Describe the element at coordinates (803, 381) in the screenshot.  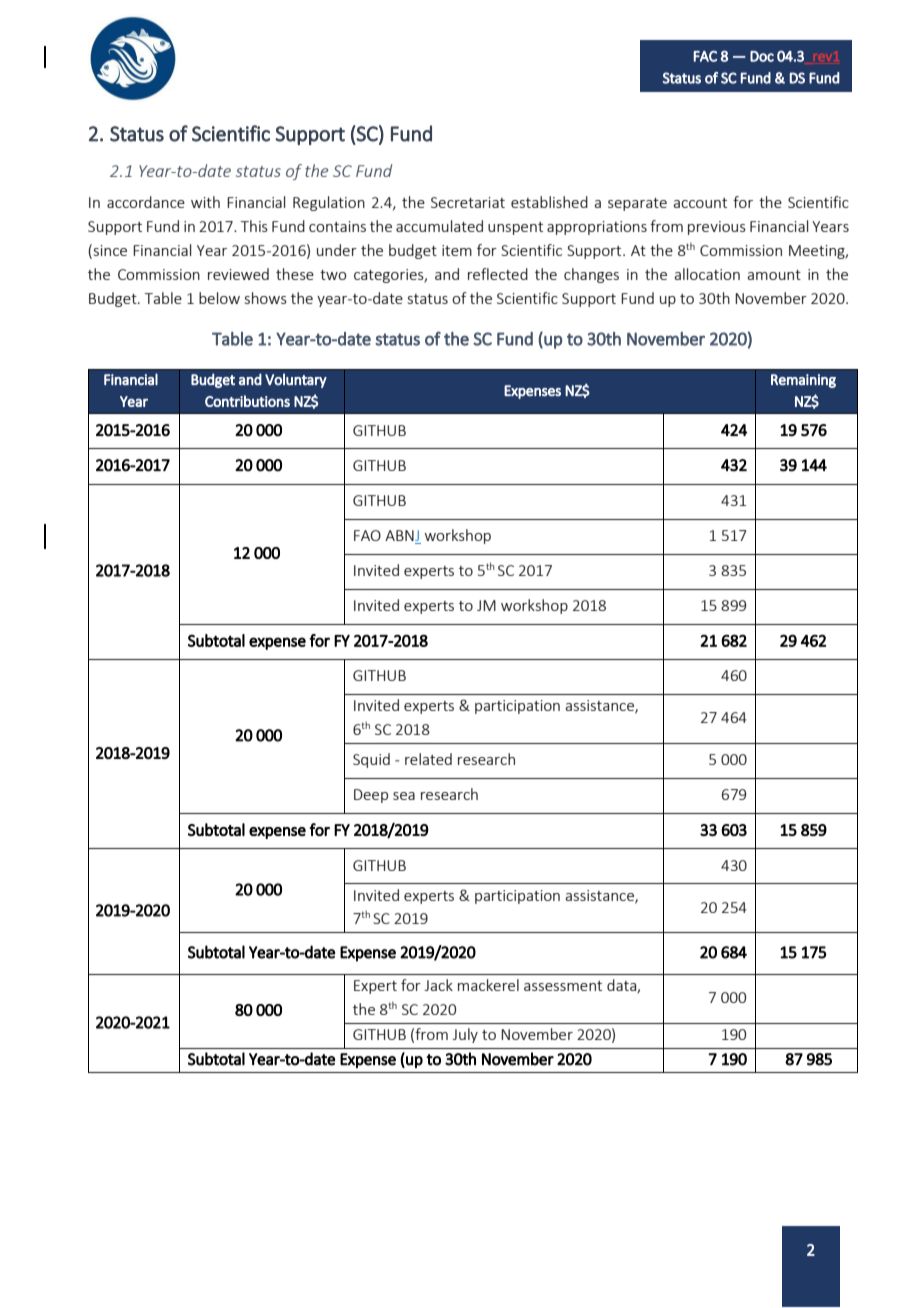
I see `Remaining` at that location.
